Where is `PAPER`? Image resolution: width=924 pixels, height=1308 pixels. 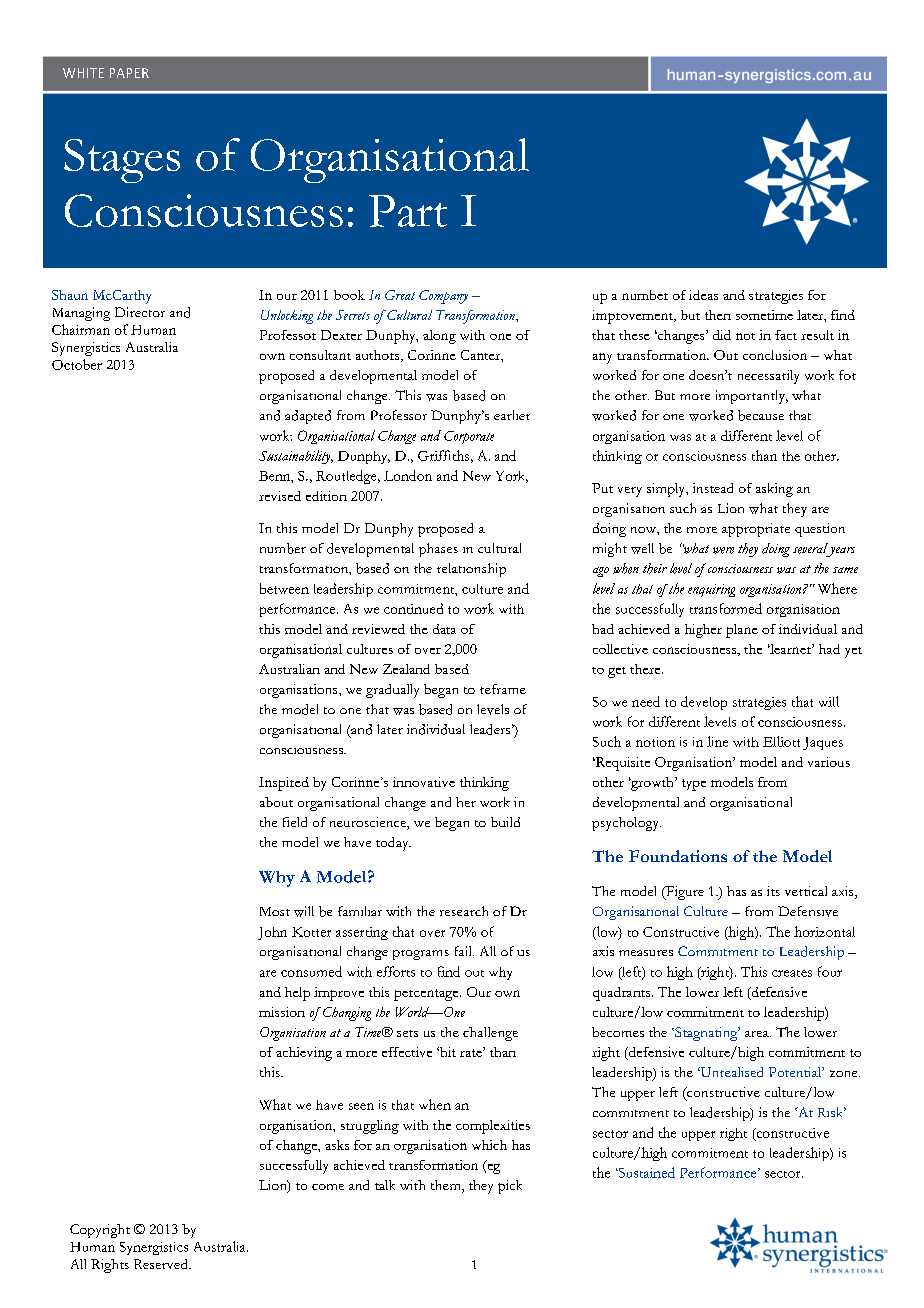 PAPER is located at coordinates (129, 73).
